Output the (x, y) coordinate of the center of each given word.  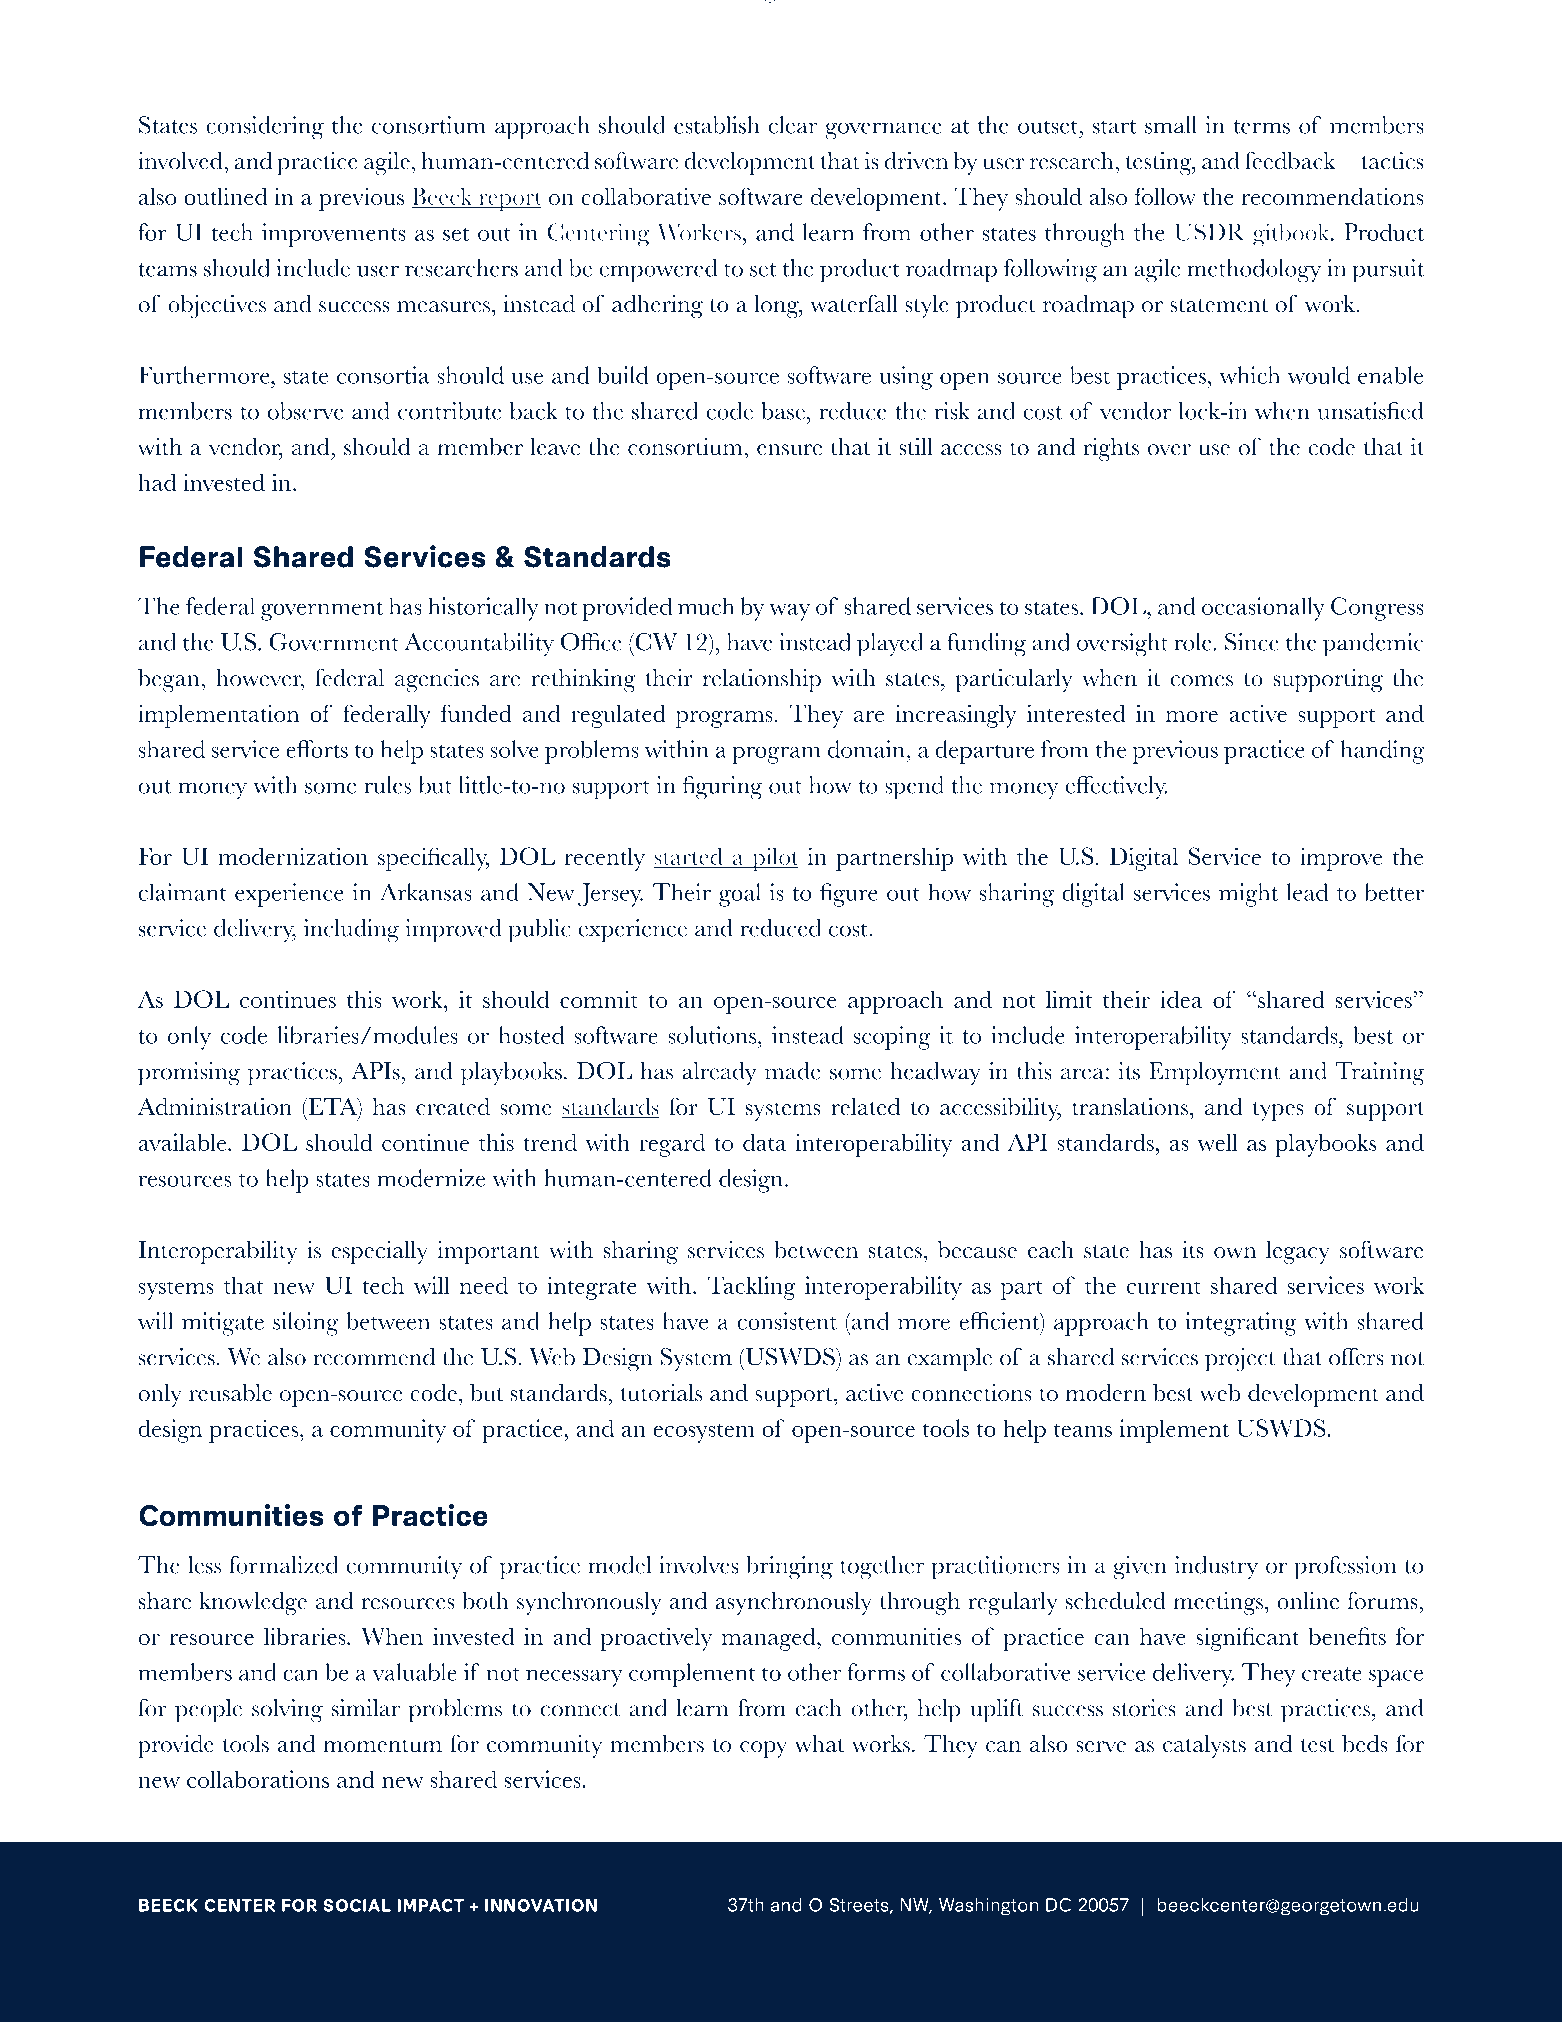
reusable (230, 1392)
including (351, 931)
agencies (437, 681)
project (1240, 1360)
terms (1261, 127)
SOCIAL (357, 1905)
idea (1181, 999)
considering (265, 128)
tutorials (661, 1392)
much (706, 606)
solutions (713, 1035)
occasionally (1263, 609)
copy (763, 1749)
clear (793, 125)
